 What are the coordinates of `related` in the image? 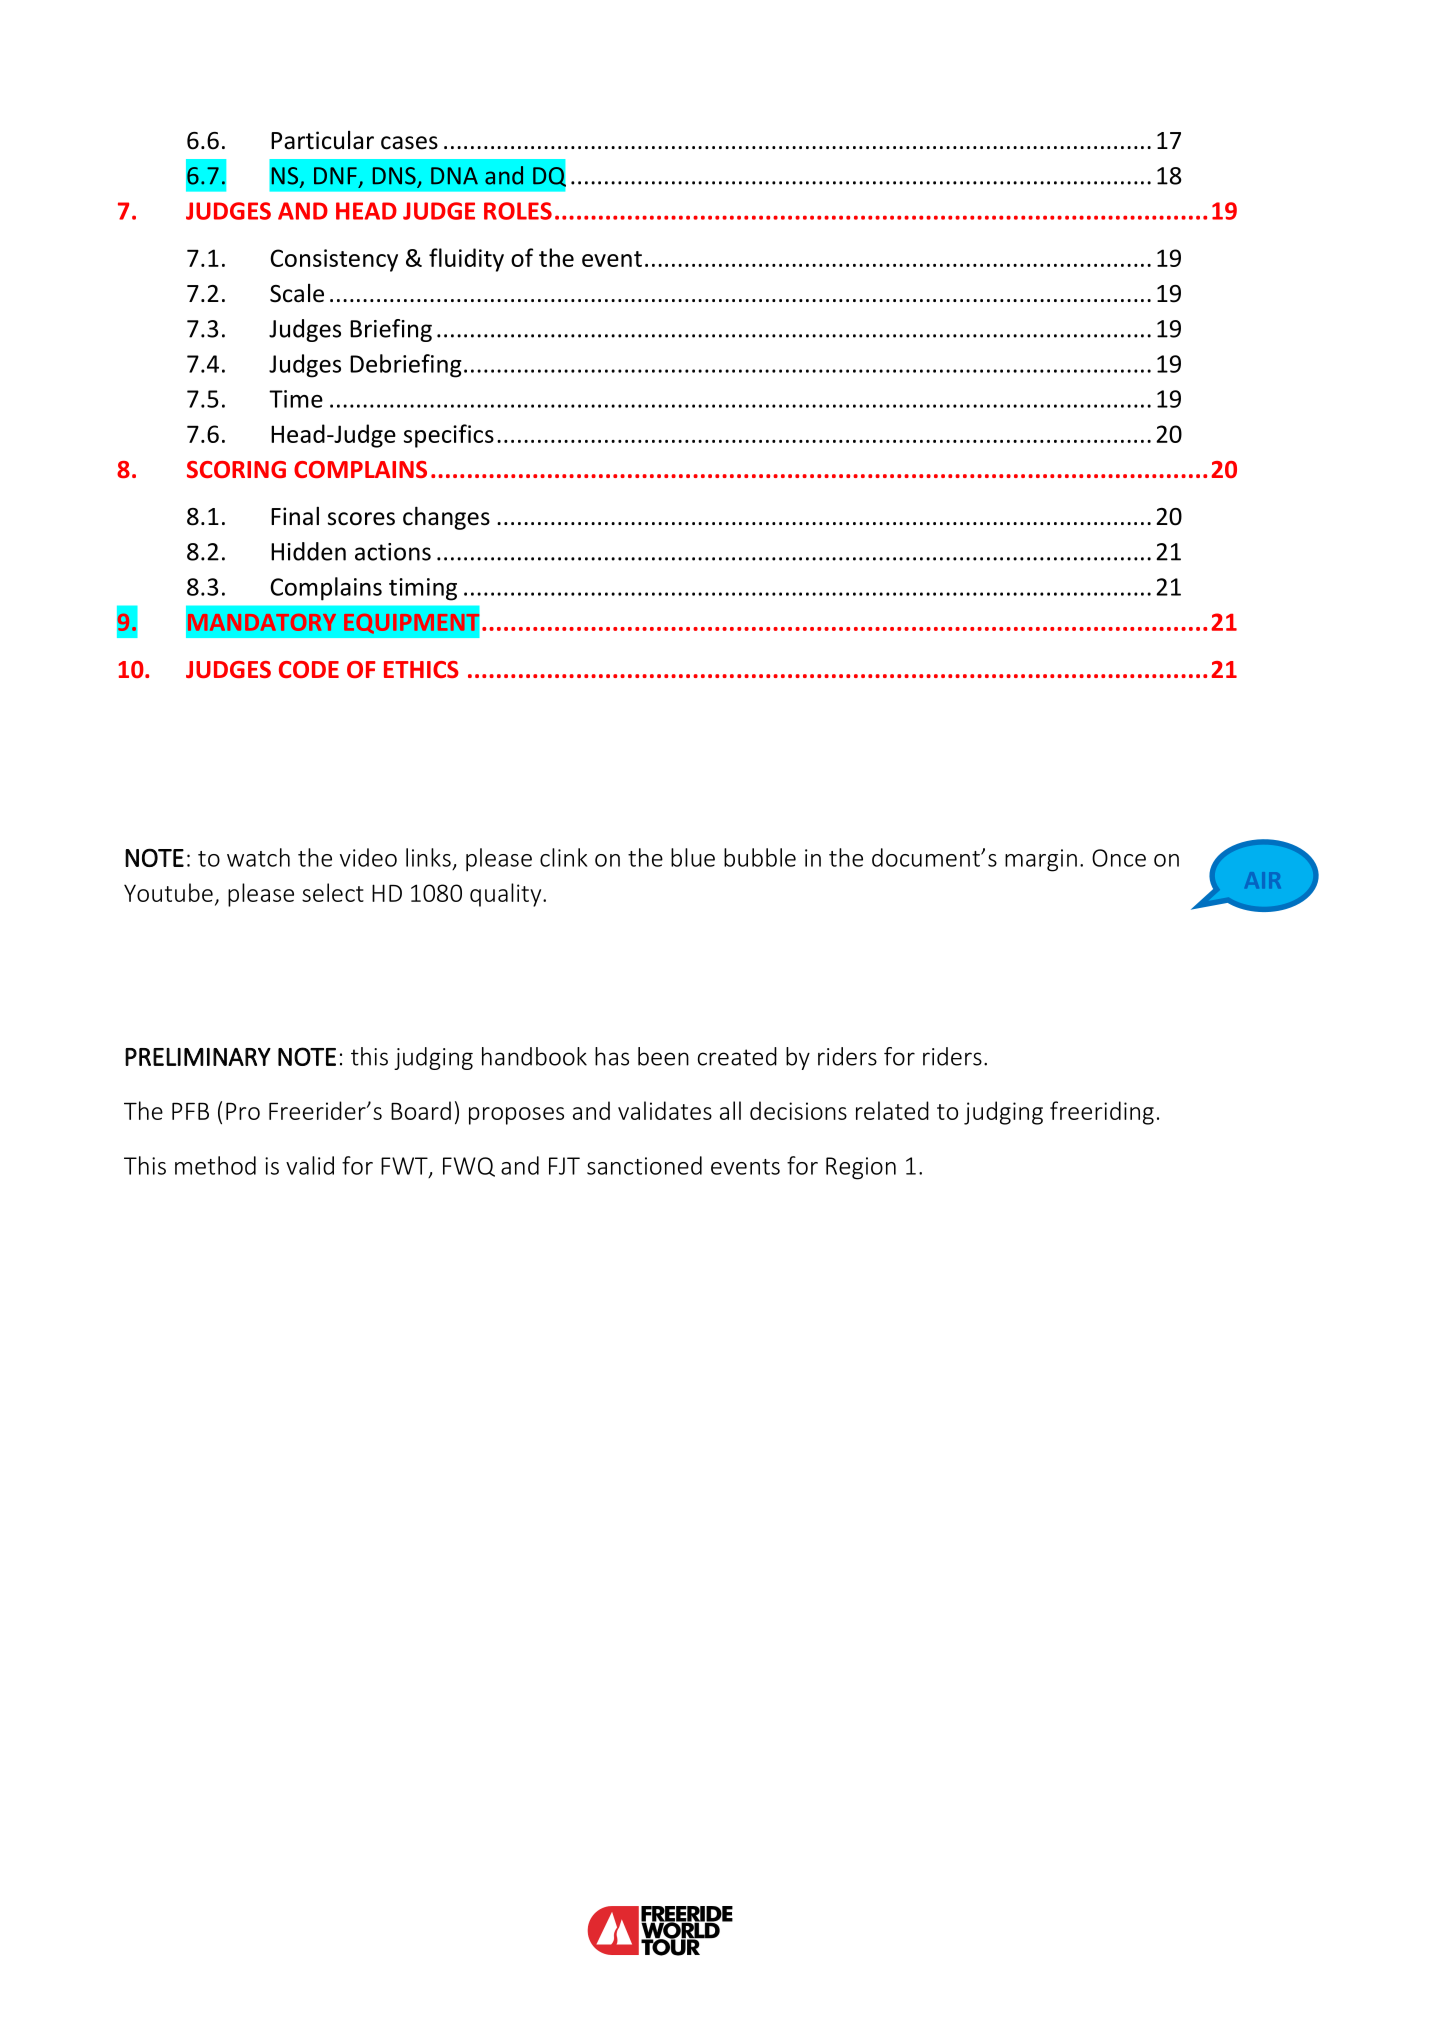 It's located at (892, 1110).
